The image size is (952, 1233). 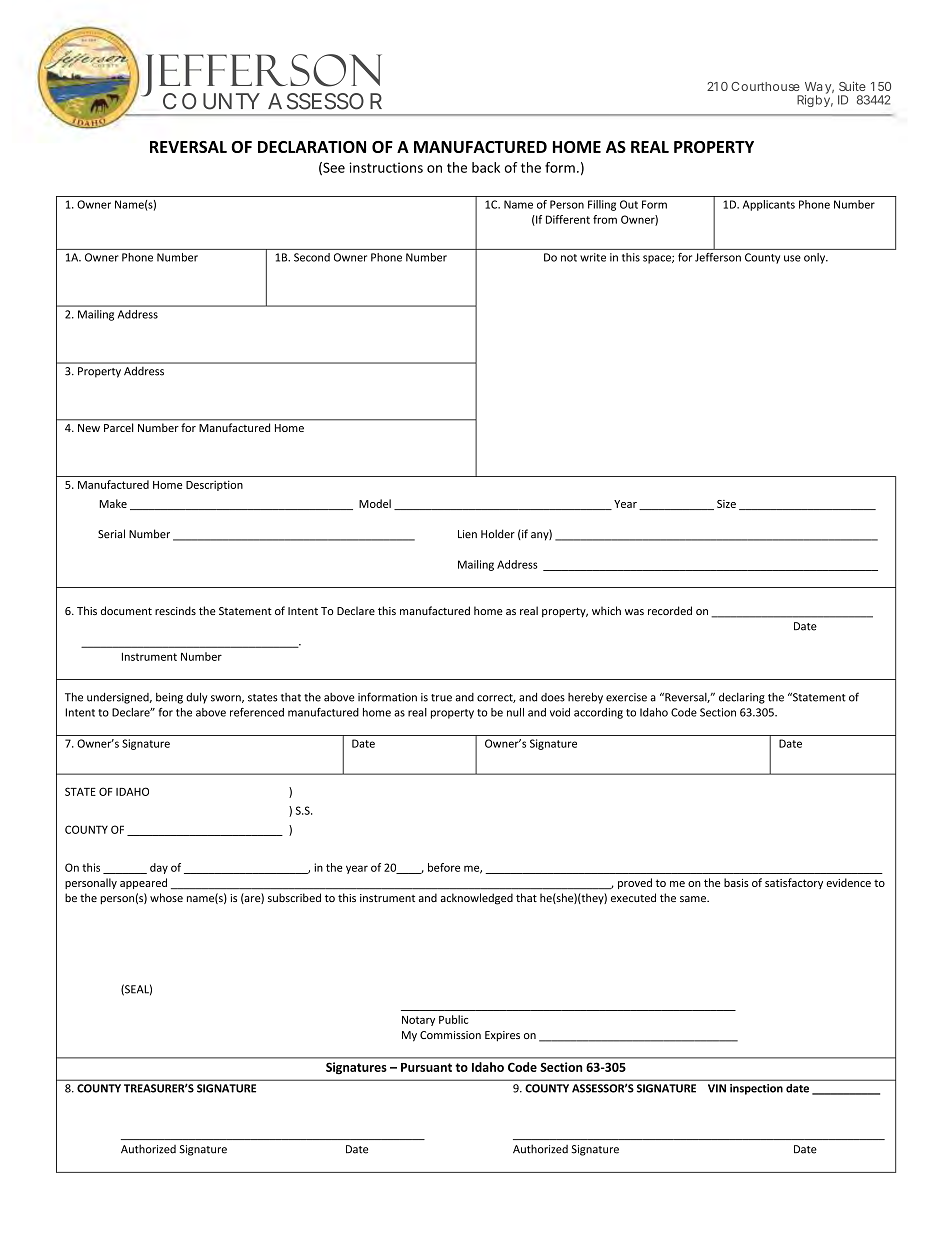 What do you see at coordinates (418, 1021) in the screenshot?
I see `Notary` at bounding box center [418, 1021].
